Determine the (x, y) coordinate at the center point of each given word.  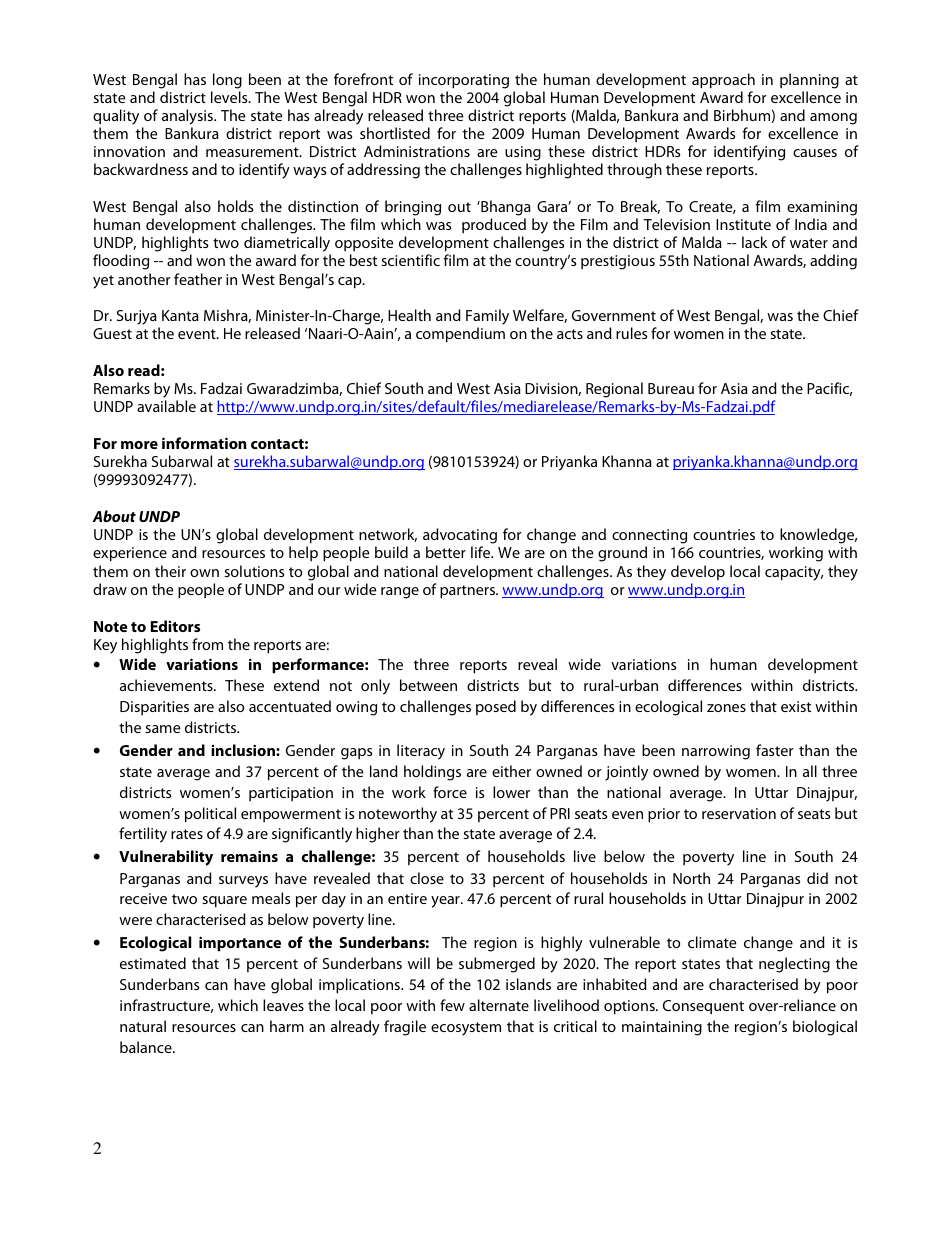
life (482, 552)
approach (723, 81)
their (170, 571)
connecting (649, 536)
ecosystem (466, 1029)
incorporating (464, 81)
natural (143, 1026)
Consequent (703, 1007)
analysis (188, 117)
